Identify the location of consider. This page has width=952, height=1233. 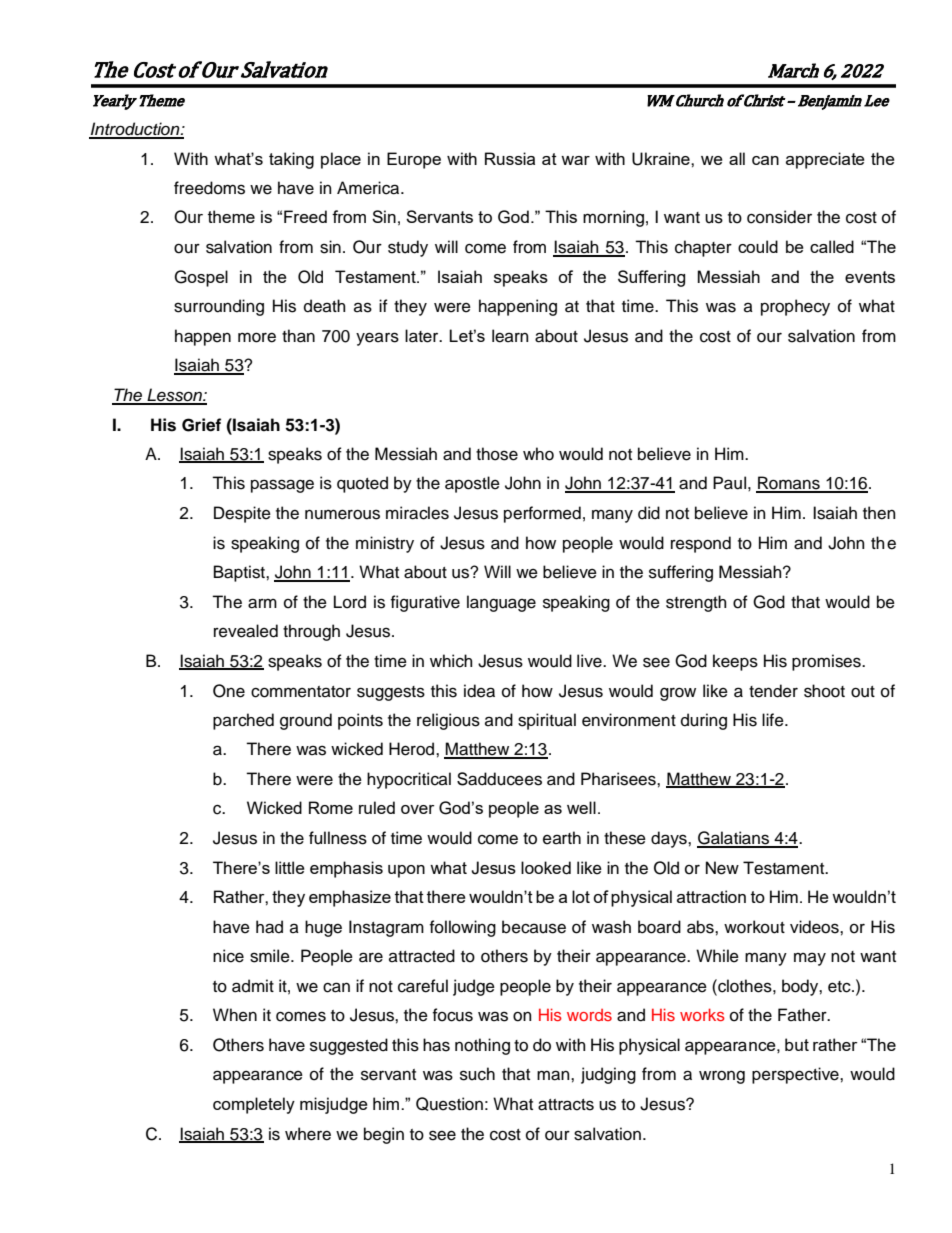
(779, 217).
